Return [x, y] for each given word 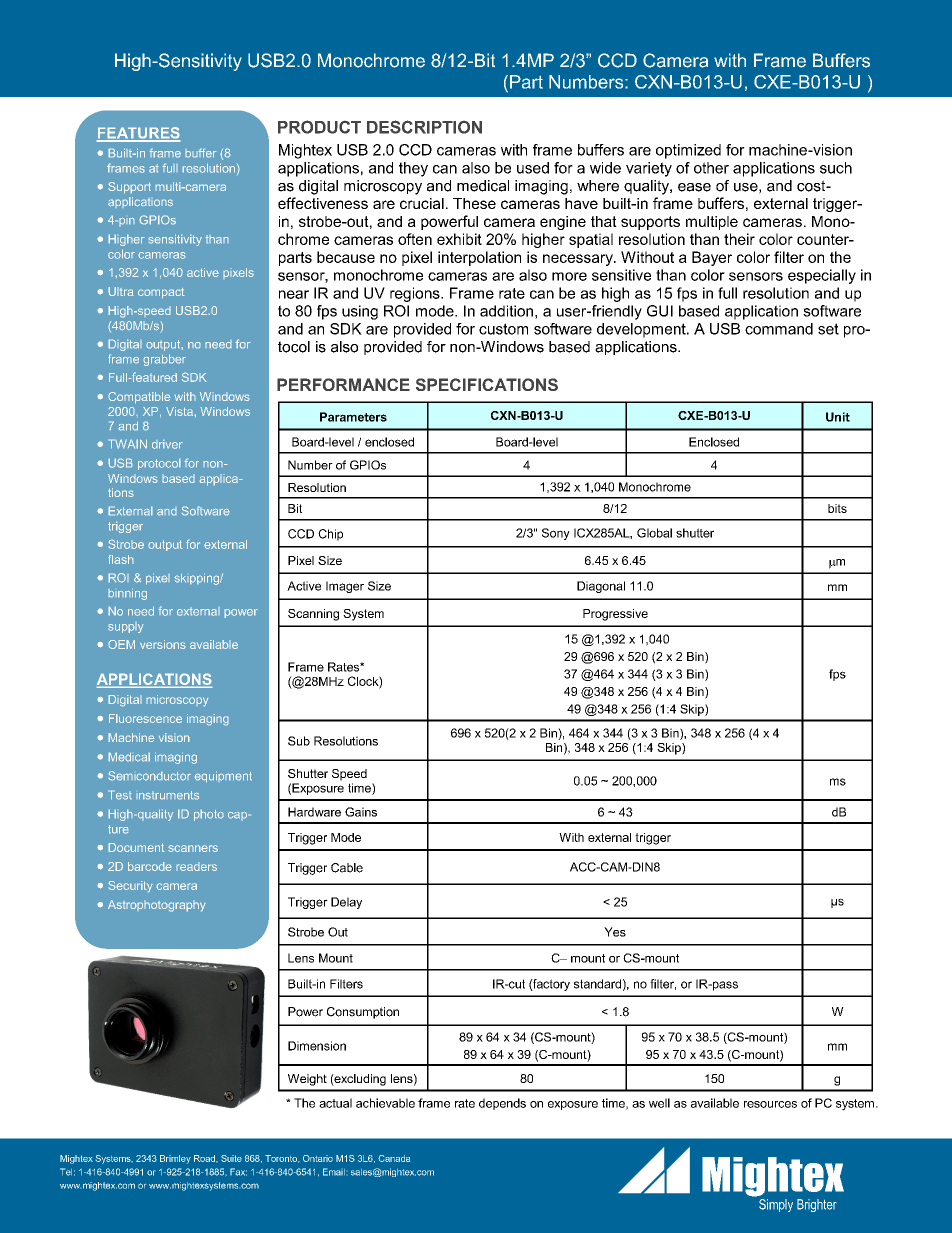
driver [167, 444]
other [711, 168]
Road [205, 1158]
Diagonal [601, 587]
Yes [615, 932]
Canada [394, 1158]
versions [163, 644]
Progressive [615, 615]
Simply [776, 1205]
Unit [838, 417]
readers [196, 866]
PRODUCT [319, 127]
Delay [346, 903]
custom [503, 329]
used [533, 168]
